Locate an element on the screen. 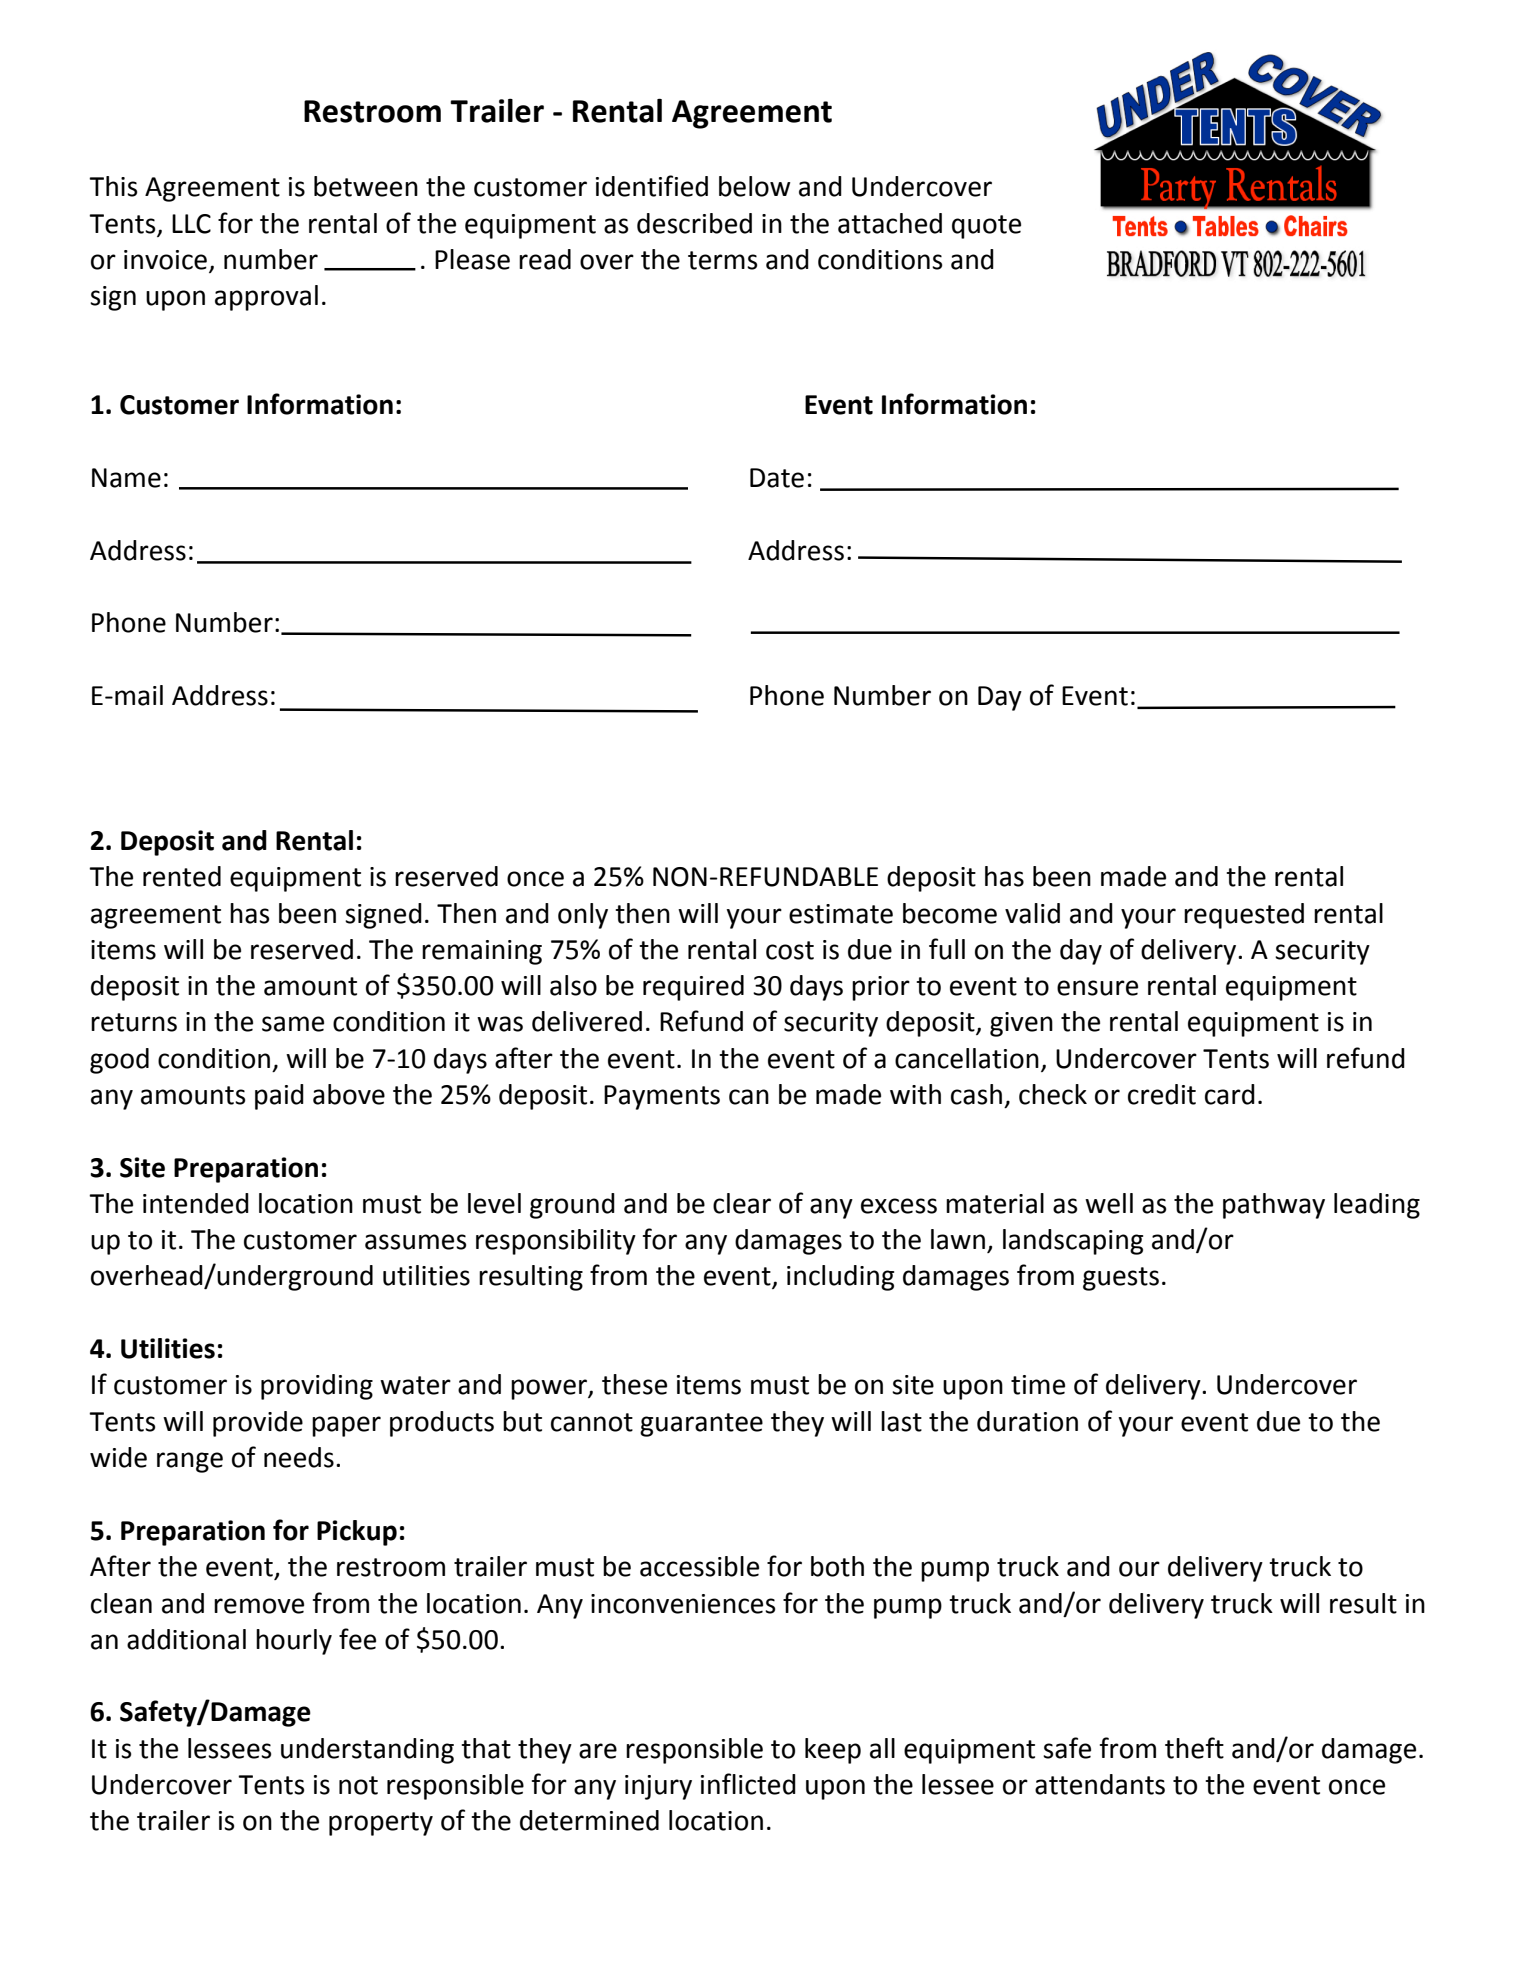 This screenshot has height=1963, width=1517. LLC is located at coordinates (191, 224).
